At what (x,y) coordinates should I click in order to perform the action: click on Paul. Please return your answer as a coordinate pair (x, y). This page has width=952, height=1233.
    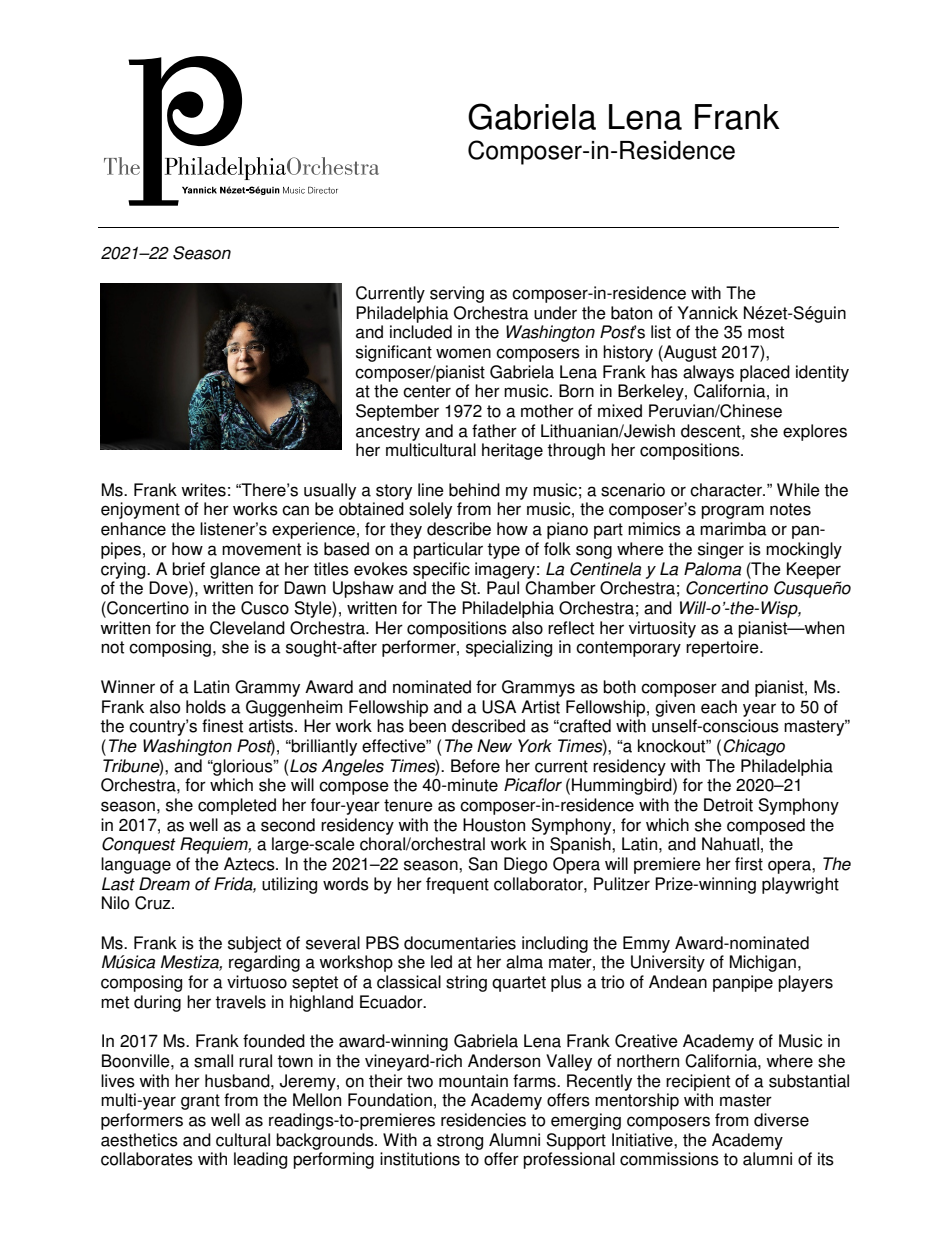
    Looking at the image, I should click on (503, 588).
